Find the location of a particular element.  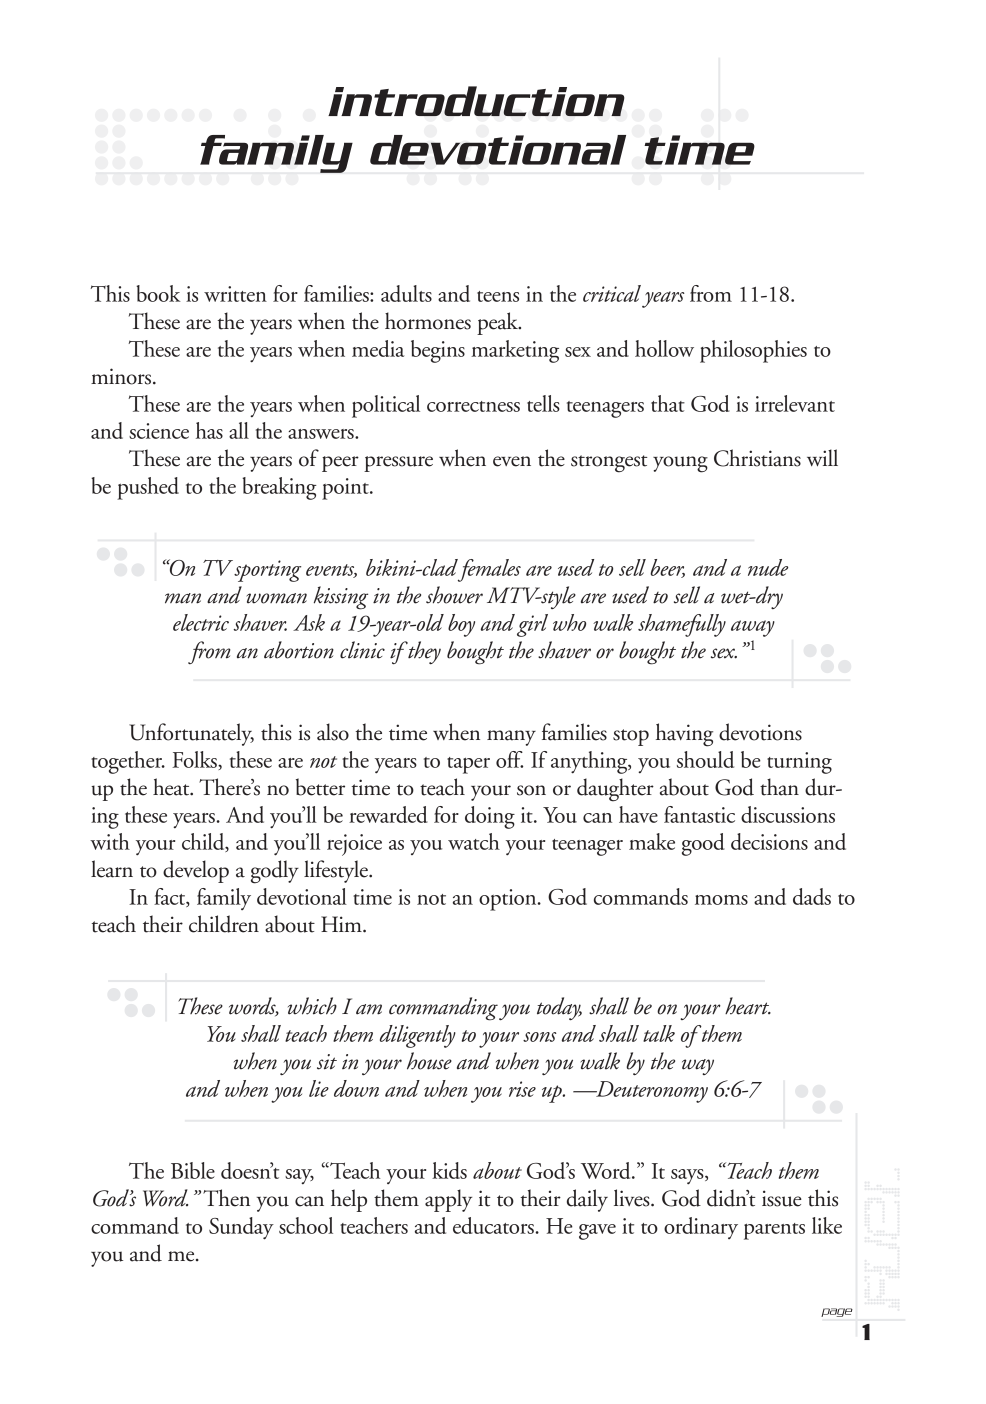

option is located at coordinates (509, 900).
